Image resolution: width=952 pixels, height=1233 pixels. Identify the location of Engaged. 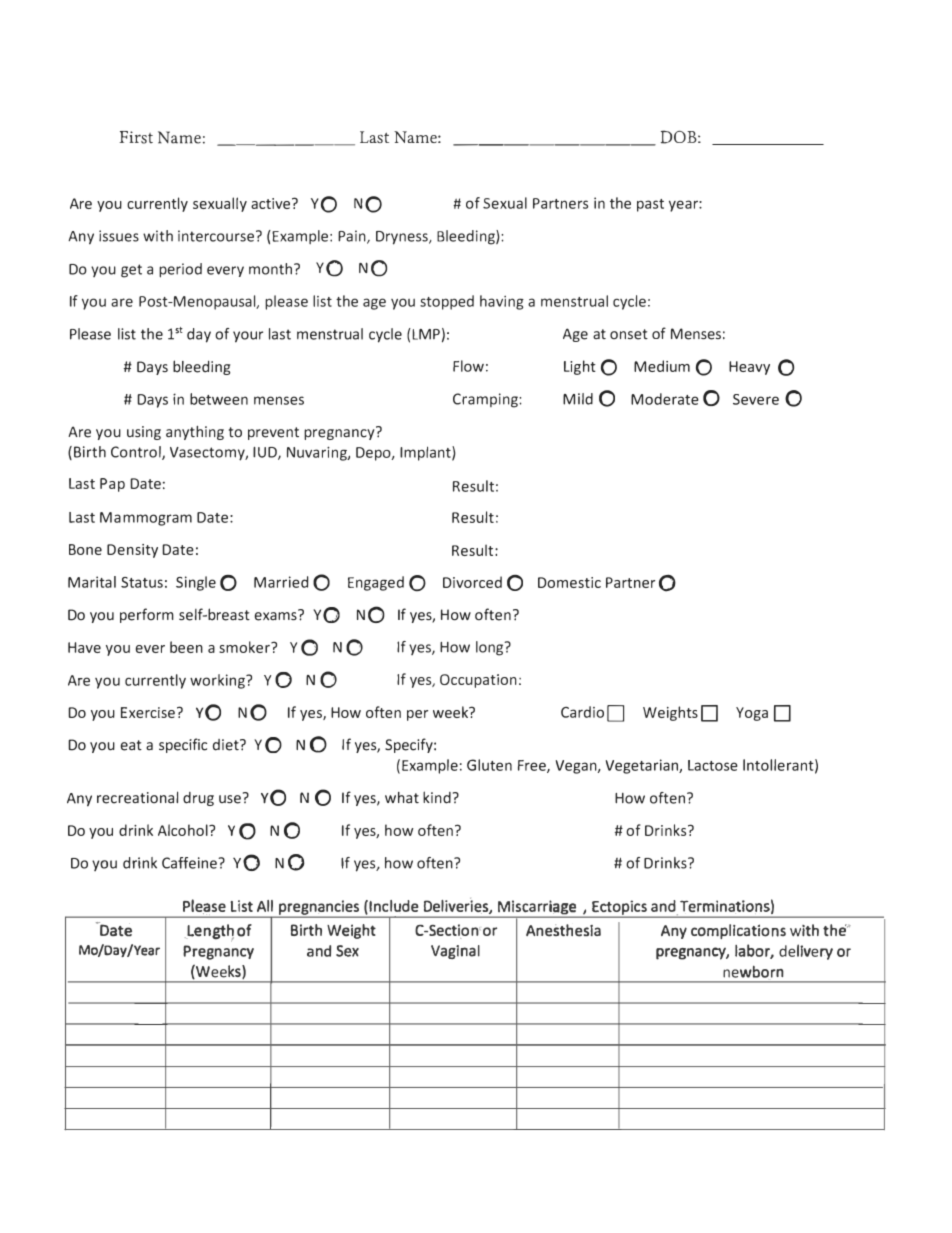
(376, 583).
